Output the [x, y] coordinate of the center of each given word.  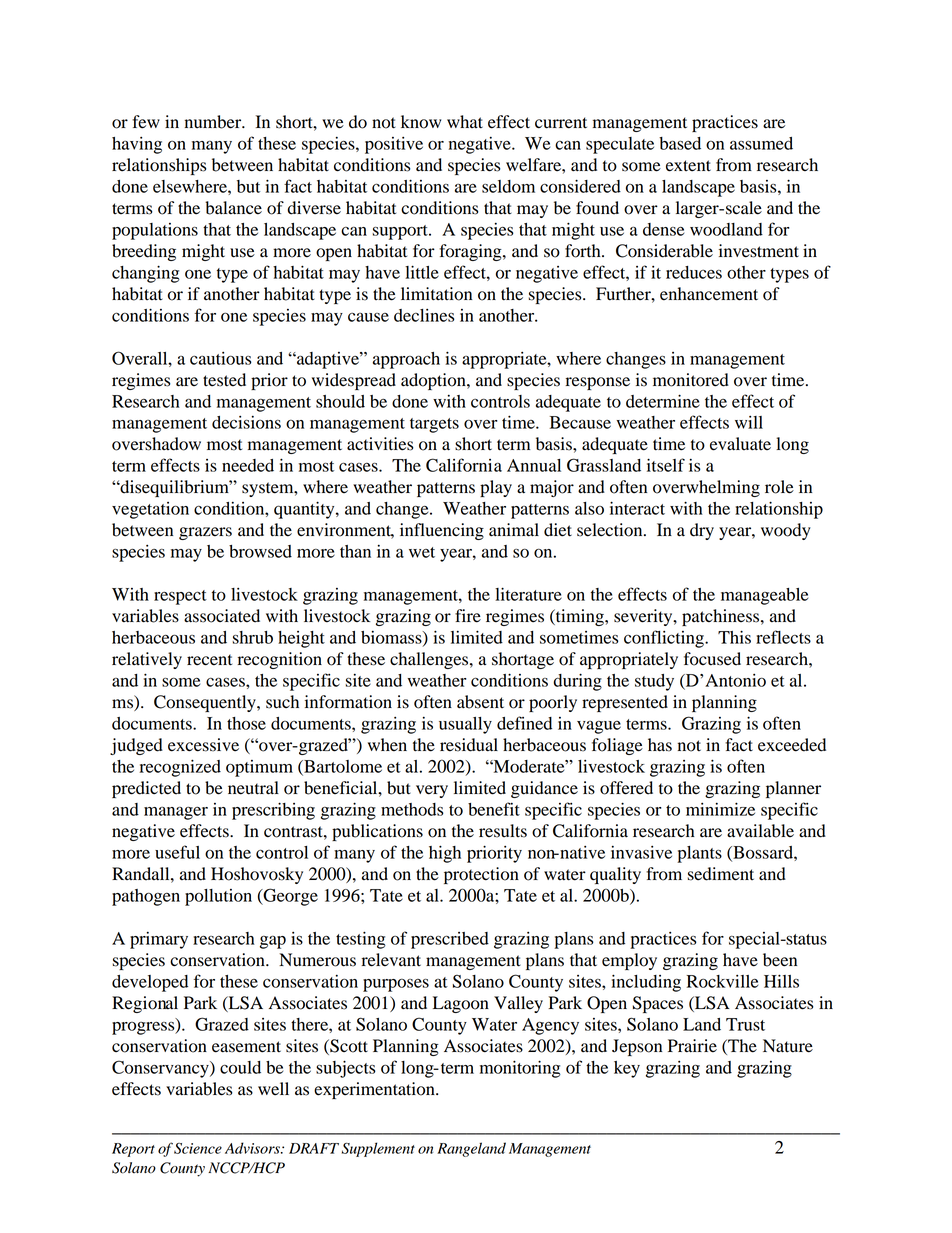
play [496, 488]
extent [688, 166]
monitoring [520, 1069]
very [432, 791]
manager [176, 813]
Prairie [692, 1046]
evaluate [740, 444]
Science [198, 1148]
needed [248, 465]
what [465, 122]
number [214, 122]
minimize [720, 809]
